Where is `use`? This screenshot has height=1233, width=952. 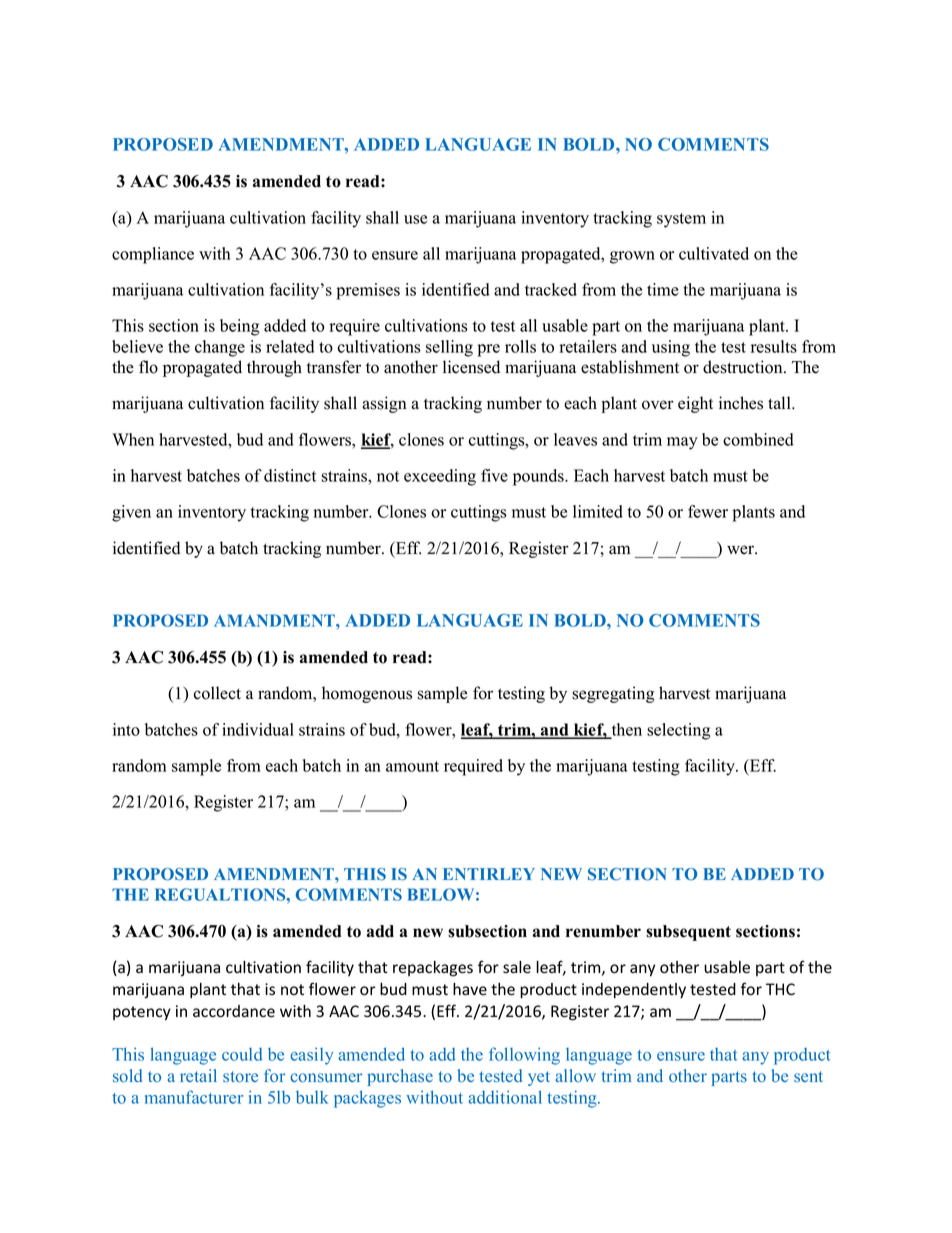 use is located at coordinates (415, 219).
